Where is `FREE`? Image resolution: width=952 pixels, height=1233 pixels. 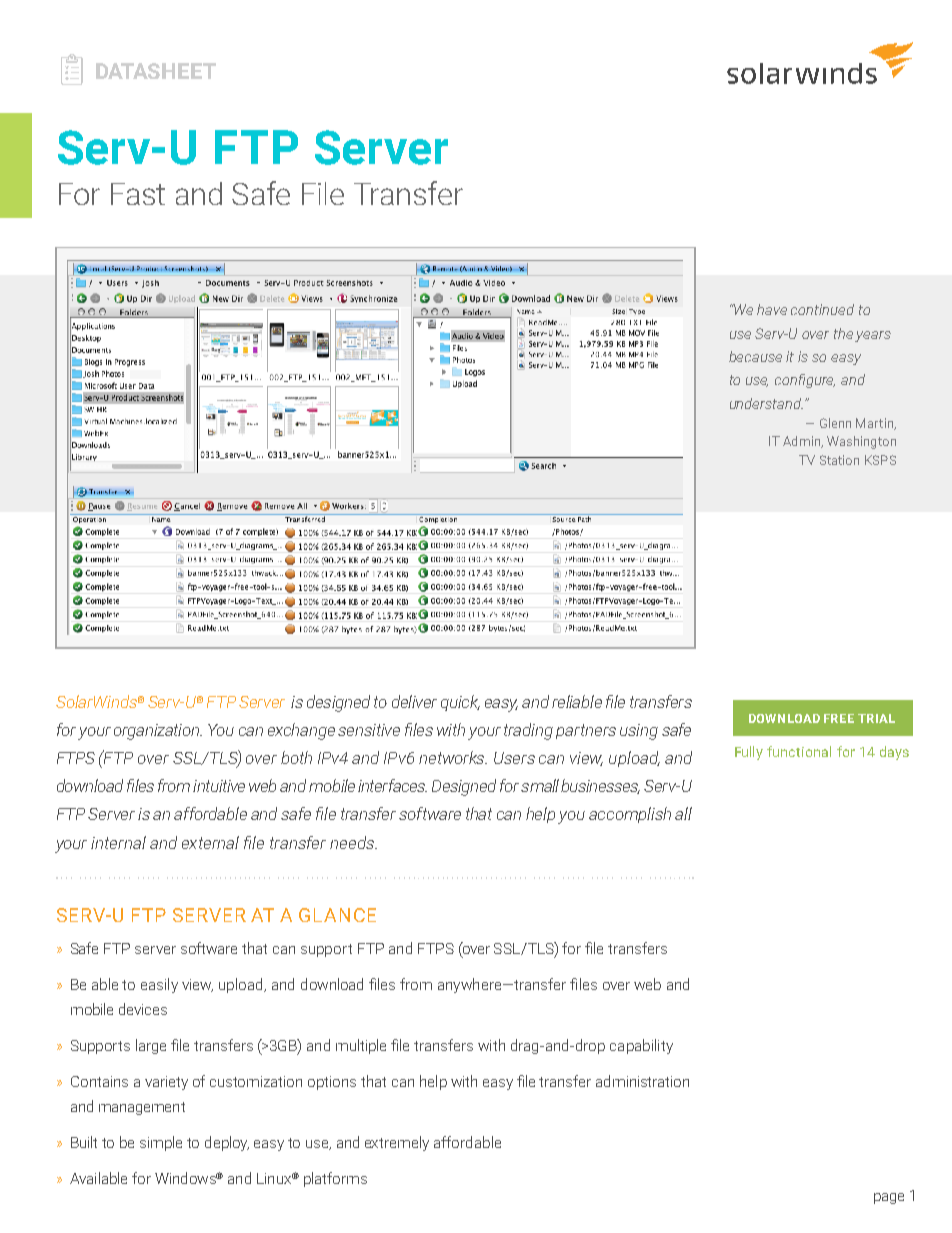 FREE is located at coordinates (839, 718).
